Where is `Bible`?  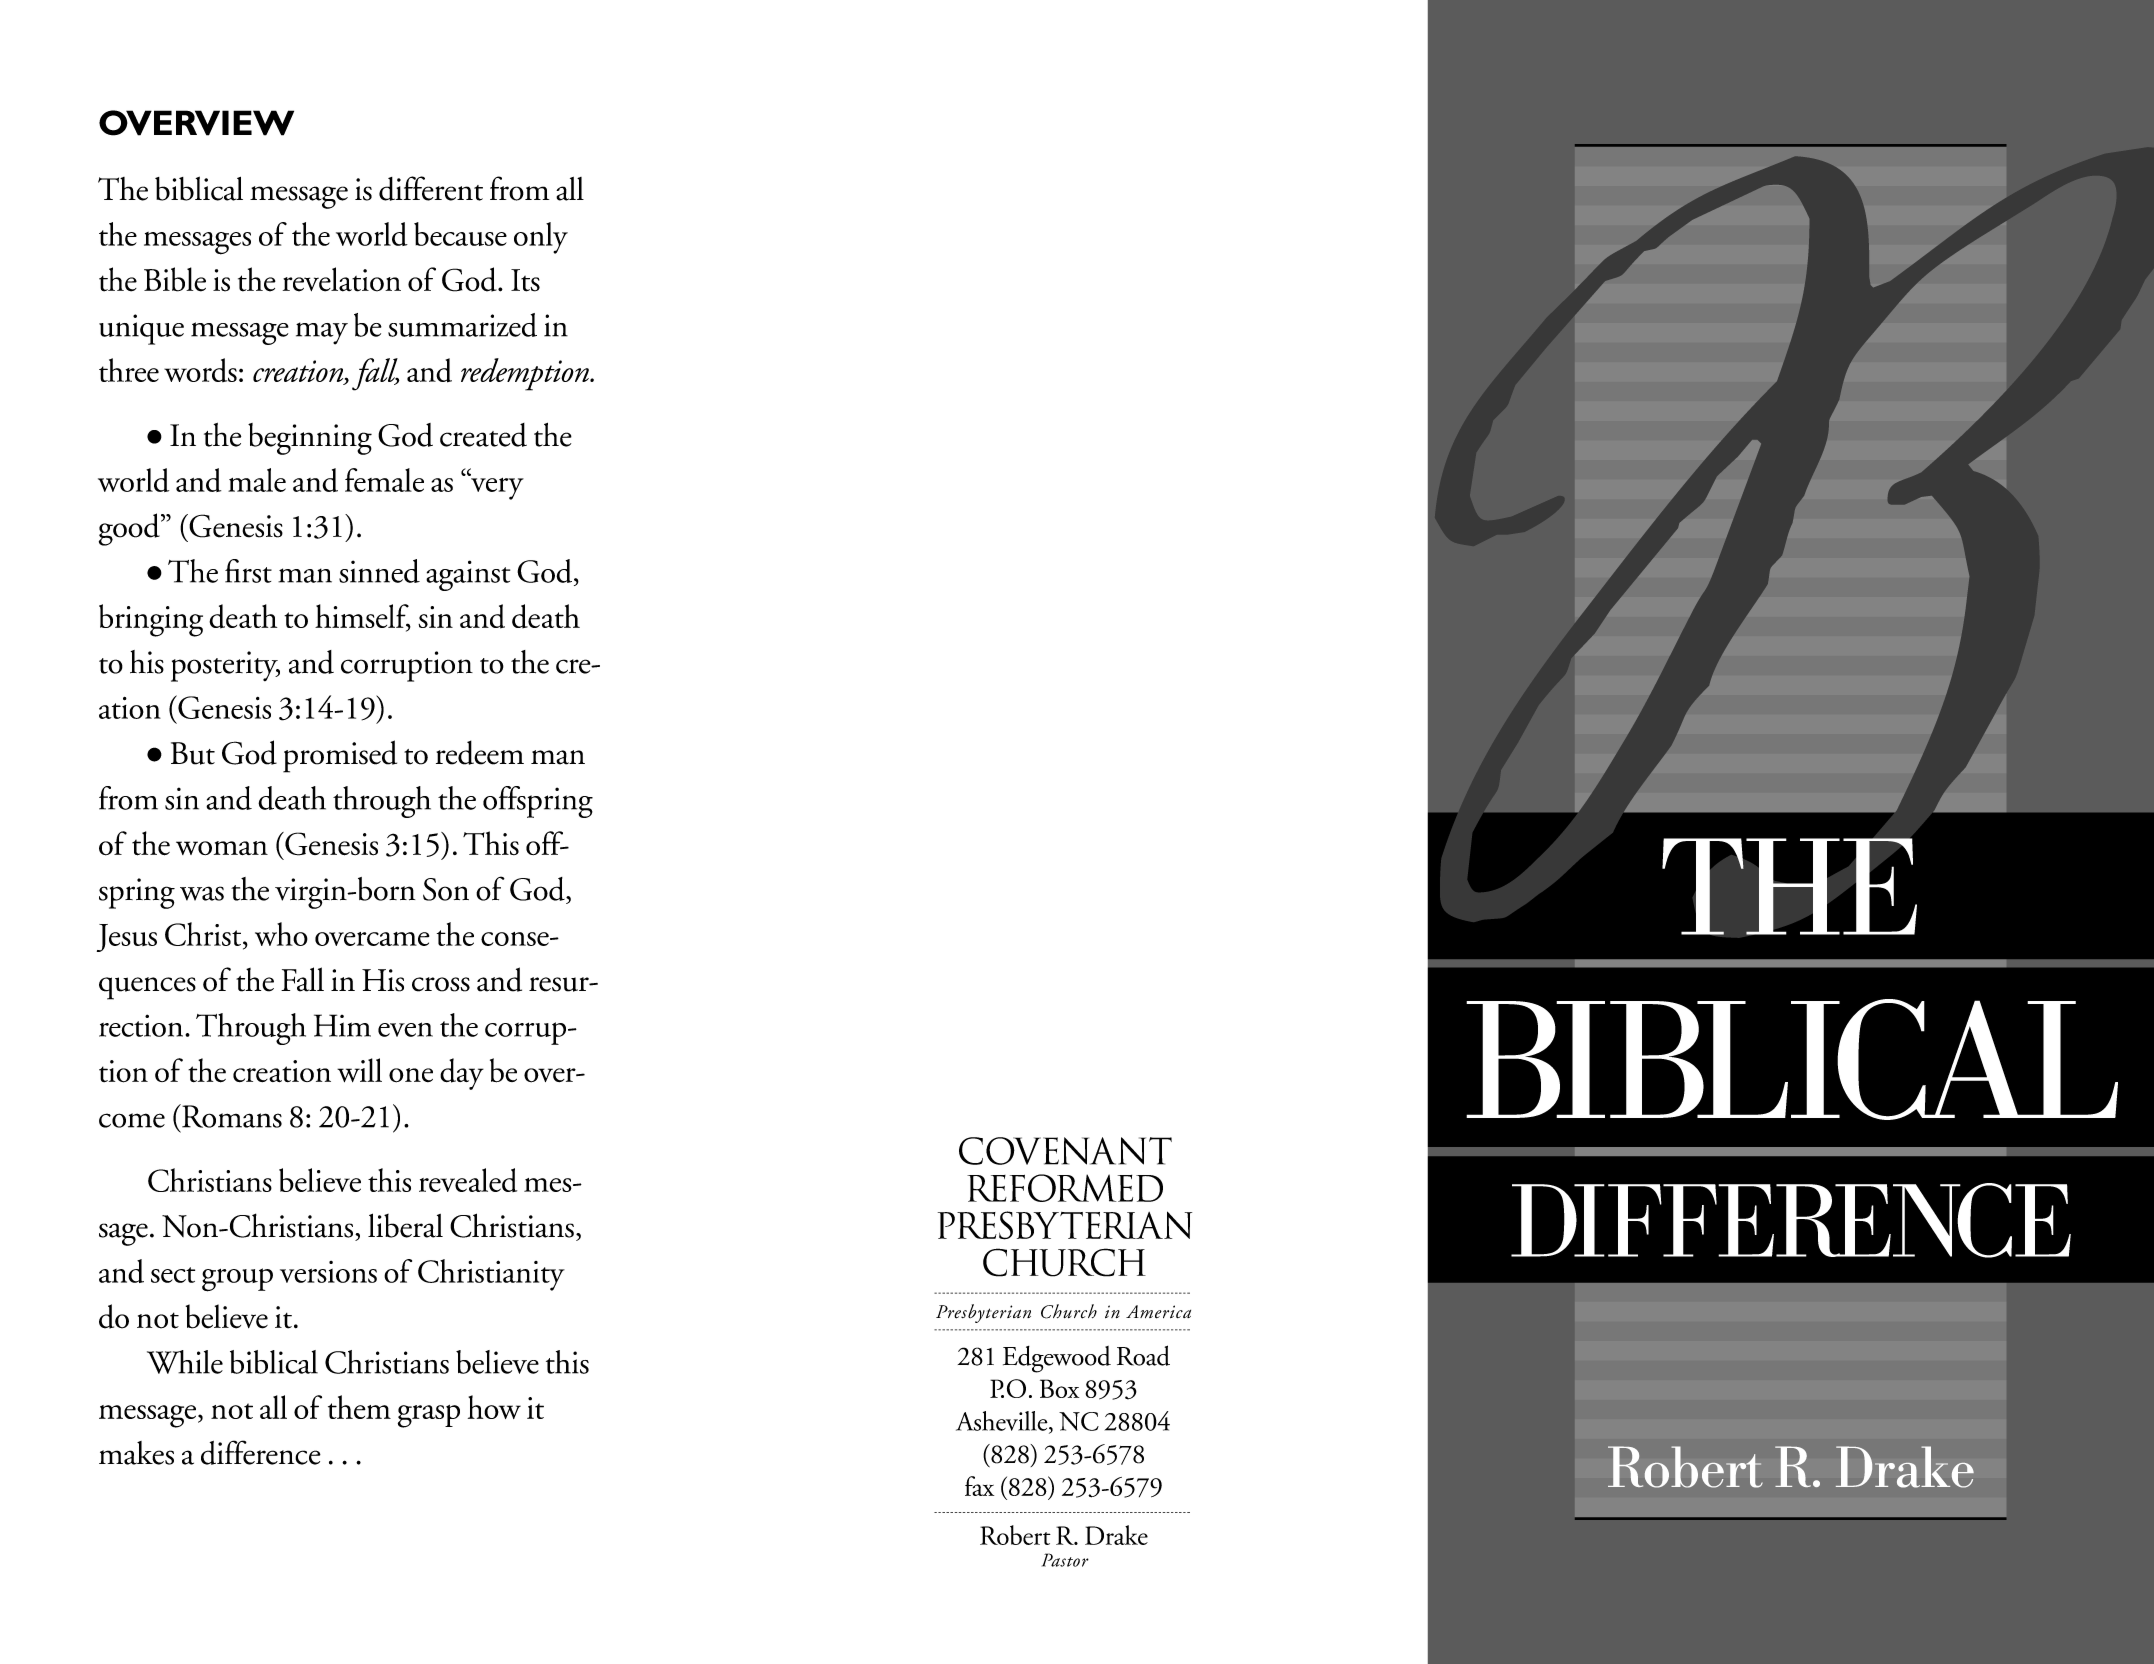
Bible is located at coordinates (175, 279).
